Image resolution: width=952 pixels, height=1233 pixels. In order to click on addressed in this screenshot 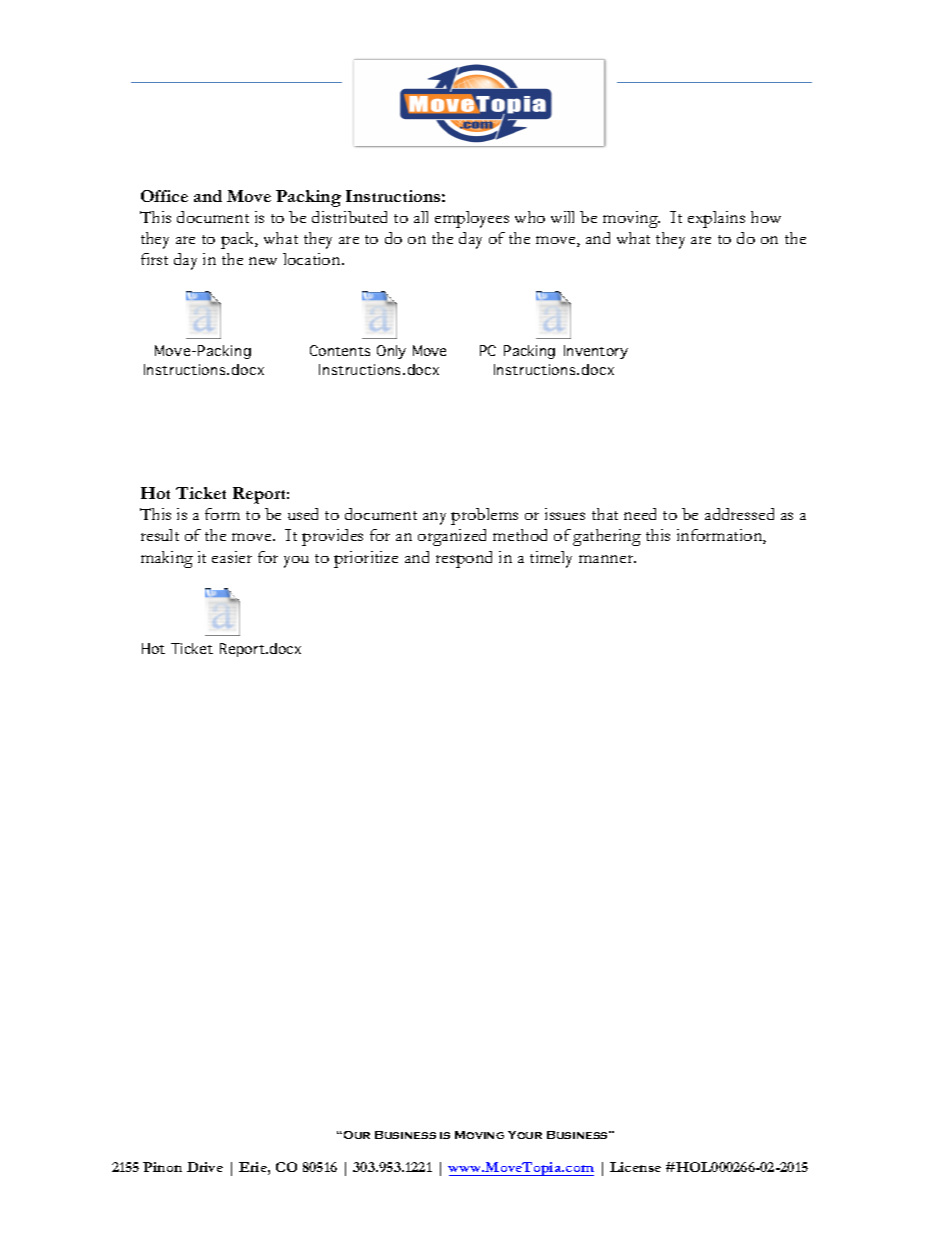, I will do `click(739, 514)`.
